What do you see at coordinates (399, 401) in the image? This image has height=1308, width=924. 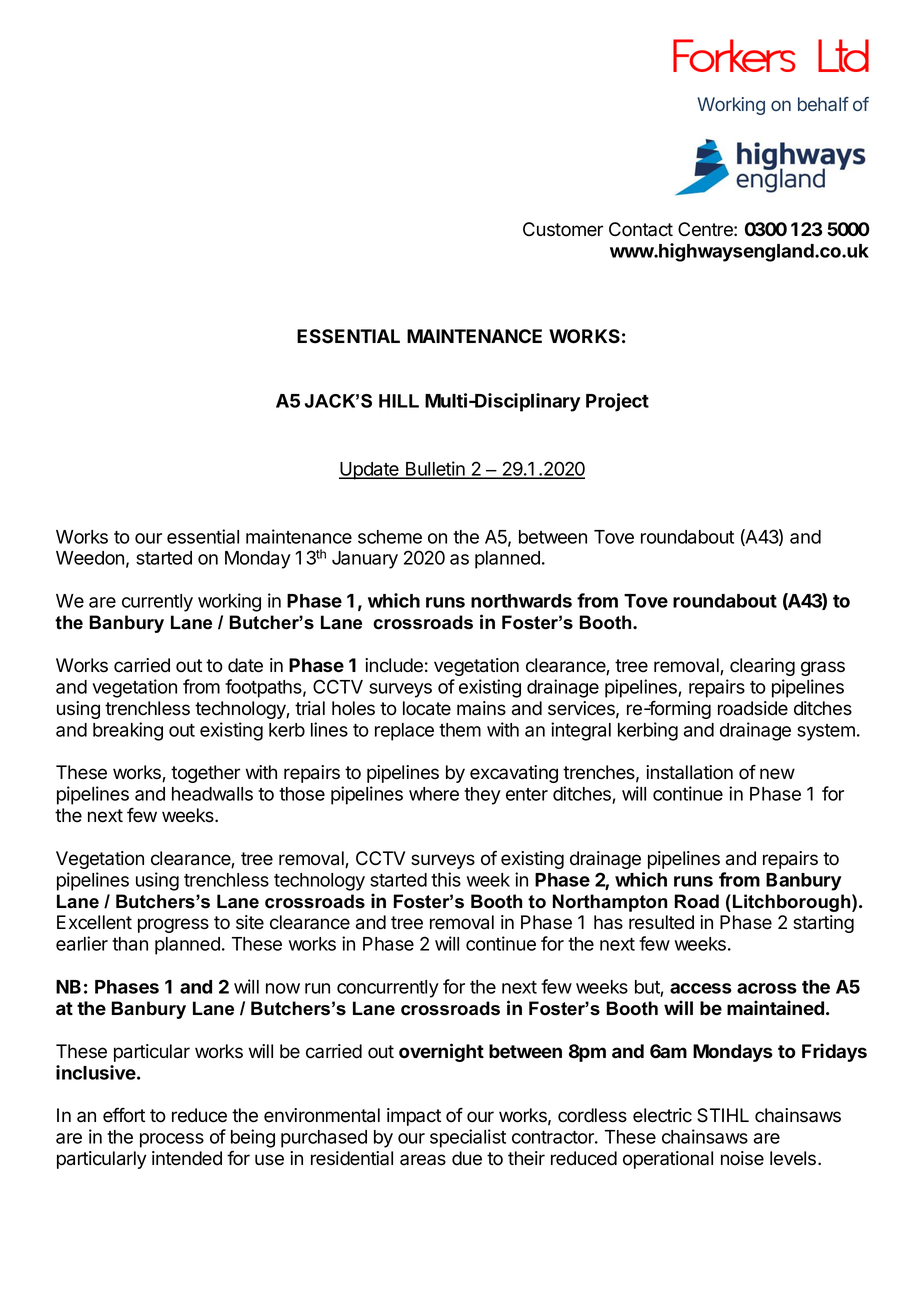 I see `HILL` at bounding box center [399, 401].
